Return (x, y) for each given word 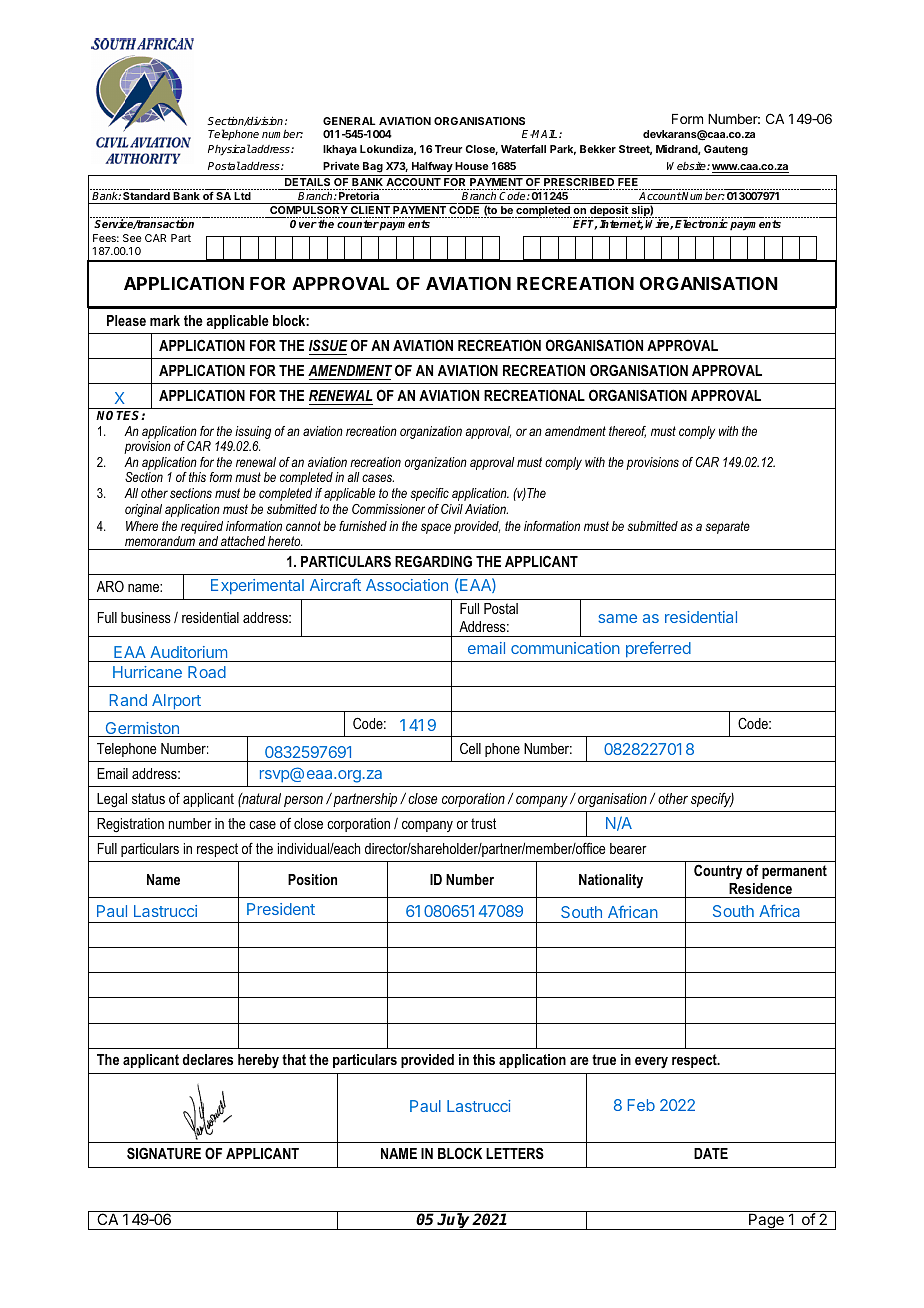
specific (430, 494)
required (202, 527)
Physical (229, 150)
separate (728, 527)
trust (483, 823)
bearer (628, 848)
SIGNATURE (164, 1153)
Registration (130, 825)
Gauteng (726, 150)
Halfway (432, 167)
